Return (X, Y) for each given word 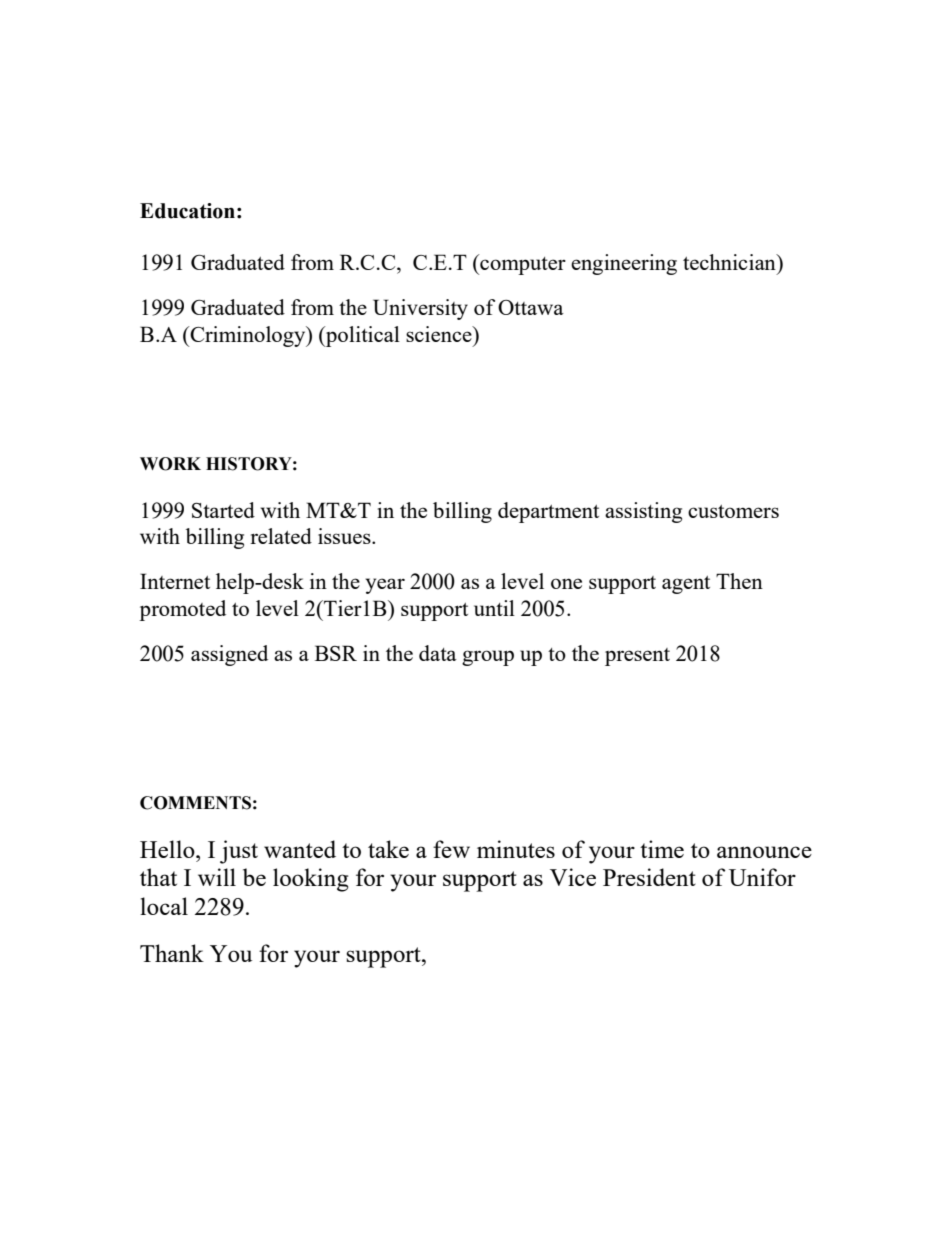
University (420, 309)
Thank (172, 953)
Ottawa (531, 307)
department (548, 512)
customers (733, 511)
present (637, 657)
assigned (229, 655)
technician (730, 262)
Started (223, 510)
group (488, 658)
